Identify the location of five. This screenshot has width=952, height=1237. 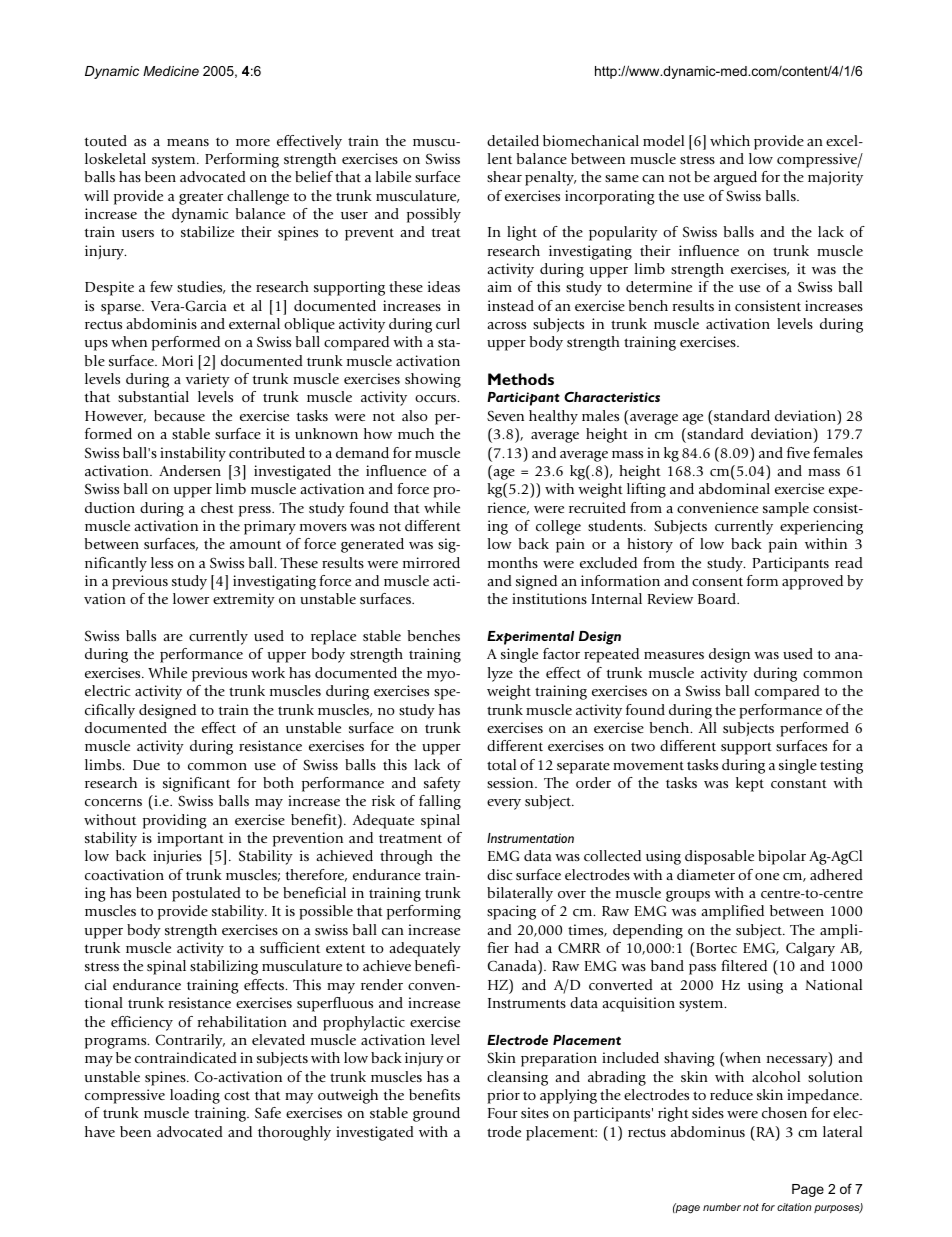
(798, 452).
